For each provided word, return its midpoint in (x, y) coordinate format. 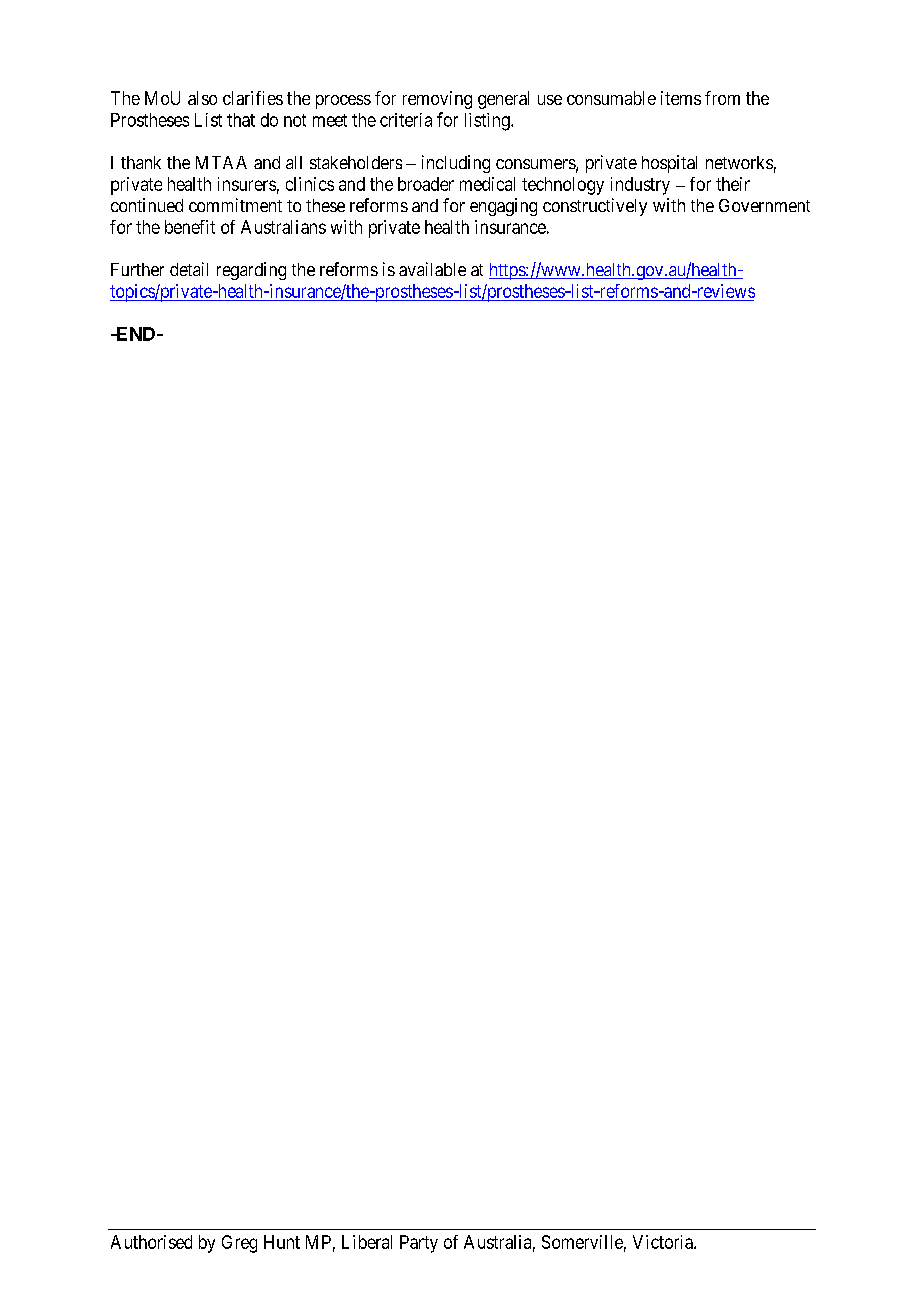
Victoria (664, 1242)
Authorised (151, 1242)
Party (419, 1244)
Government (764, 205)
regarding (251, 271)
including (456, 164)
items (681, 98)
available (432, 269)
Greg (239, 1244)
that (241, 120)
